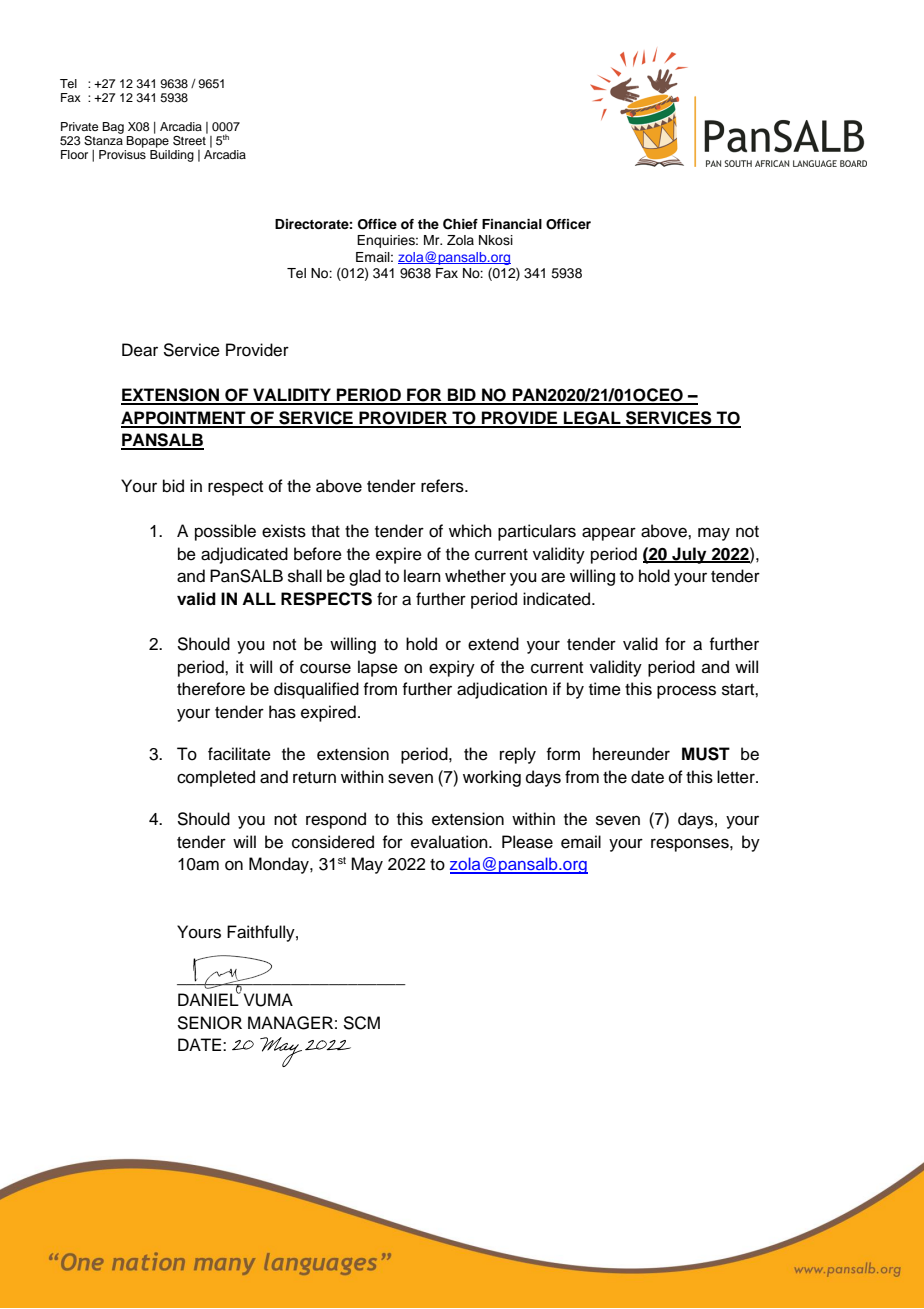  What do you see at coordinates (706, 754) in the page?
I see `MUST` at bounding box center [706, 754].
